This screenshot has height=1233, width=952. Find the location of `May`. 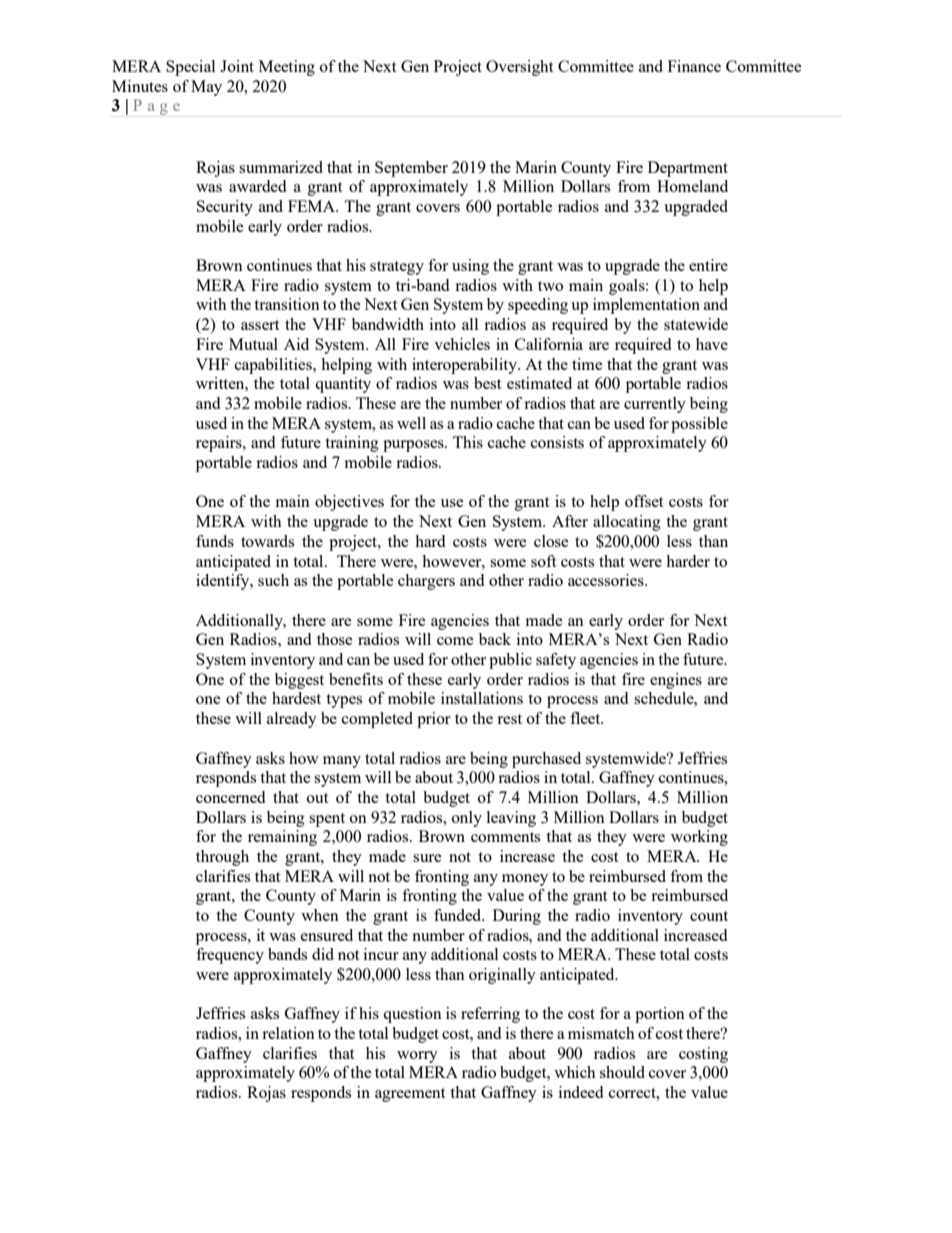

May is located at coordinates (206, 88).
